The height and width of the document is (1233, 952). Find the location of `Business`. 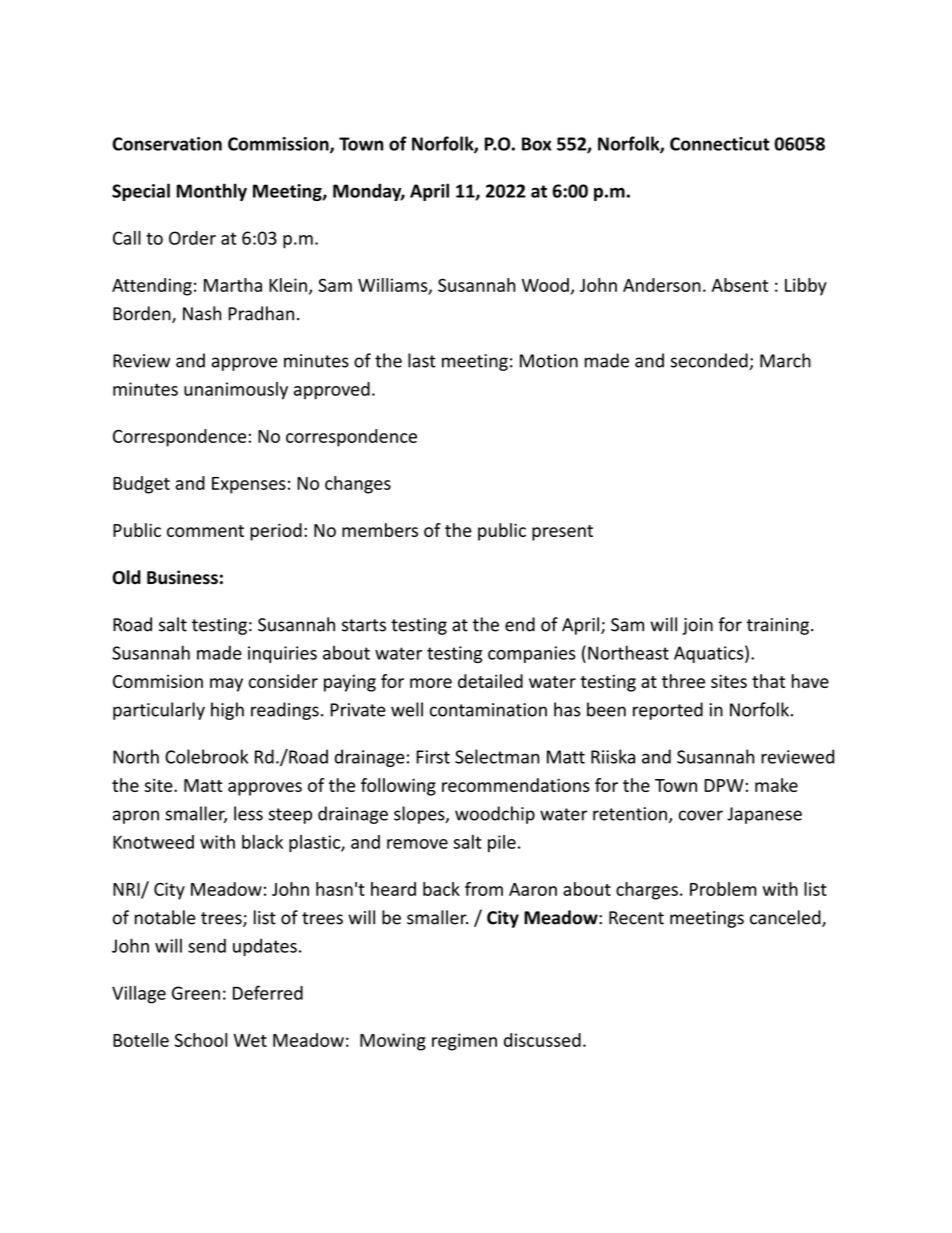

Business is located at coordinates (182, 577).
